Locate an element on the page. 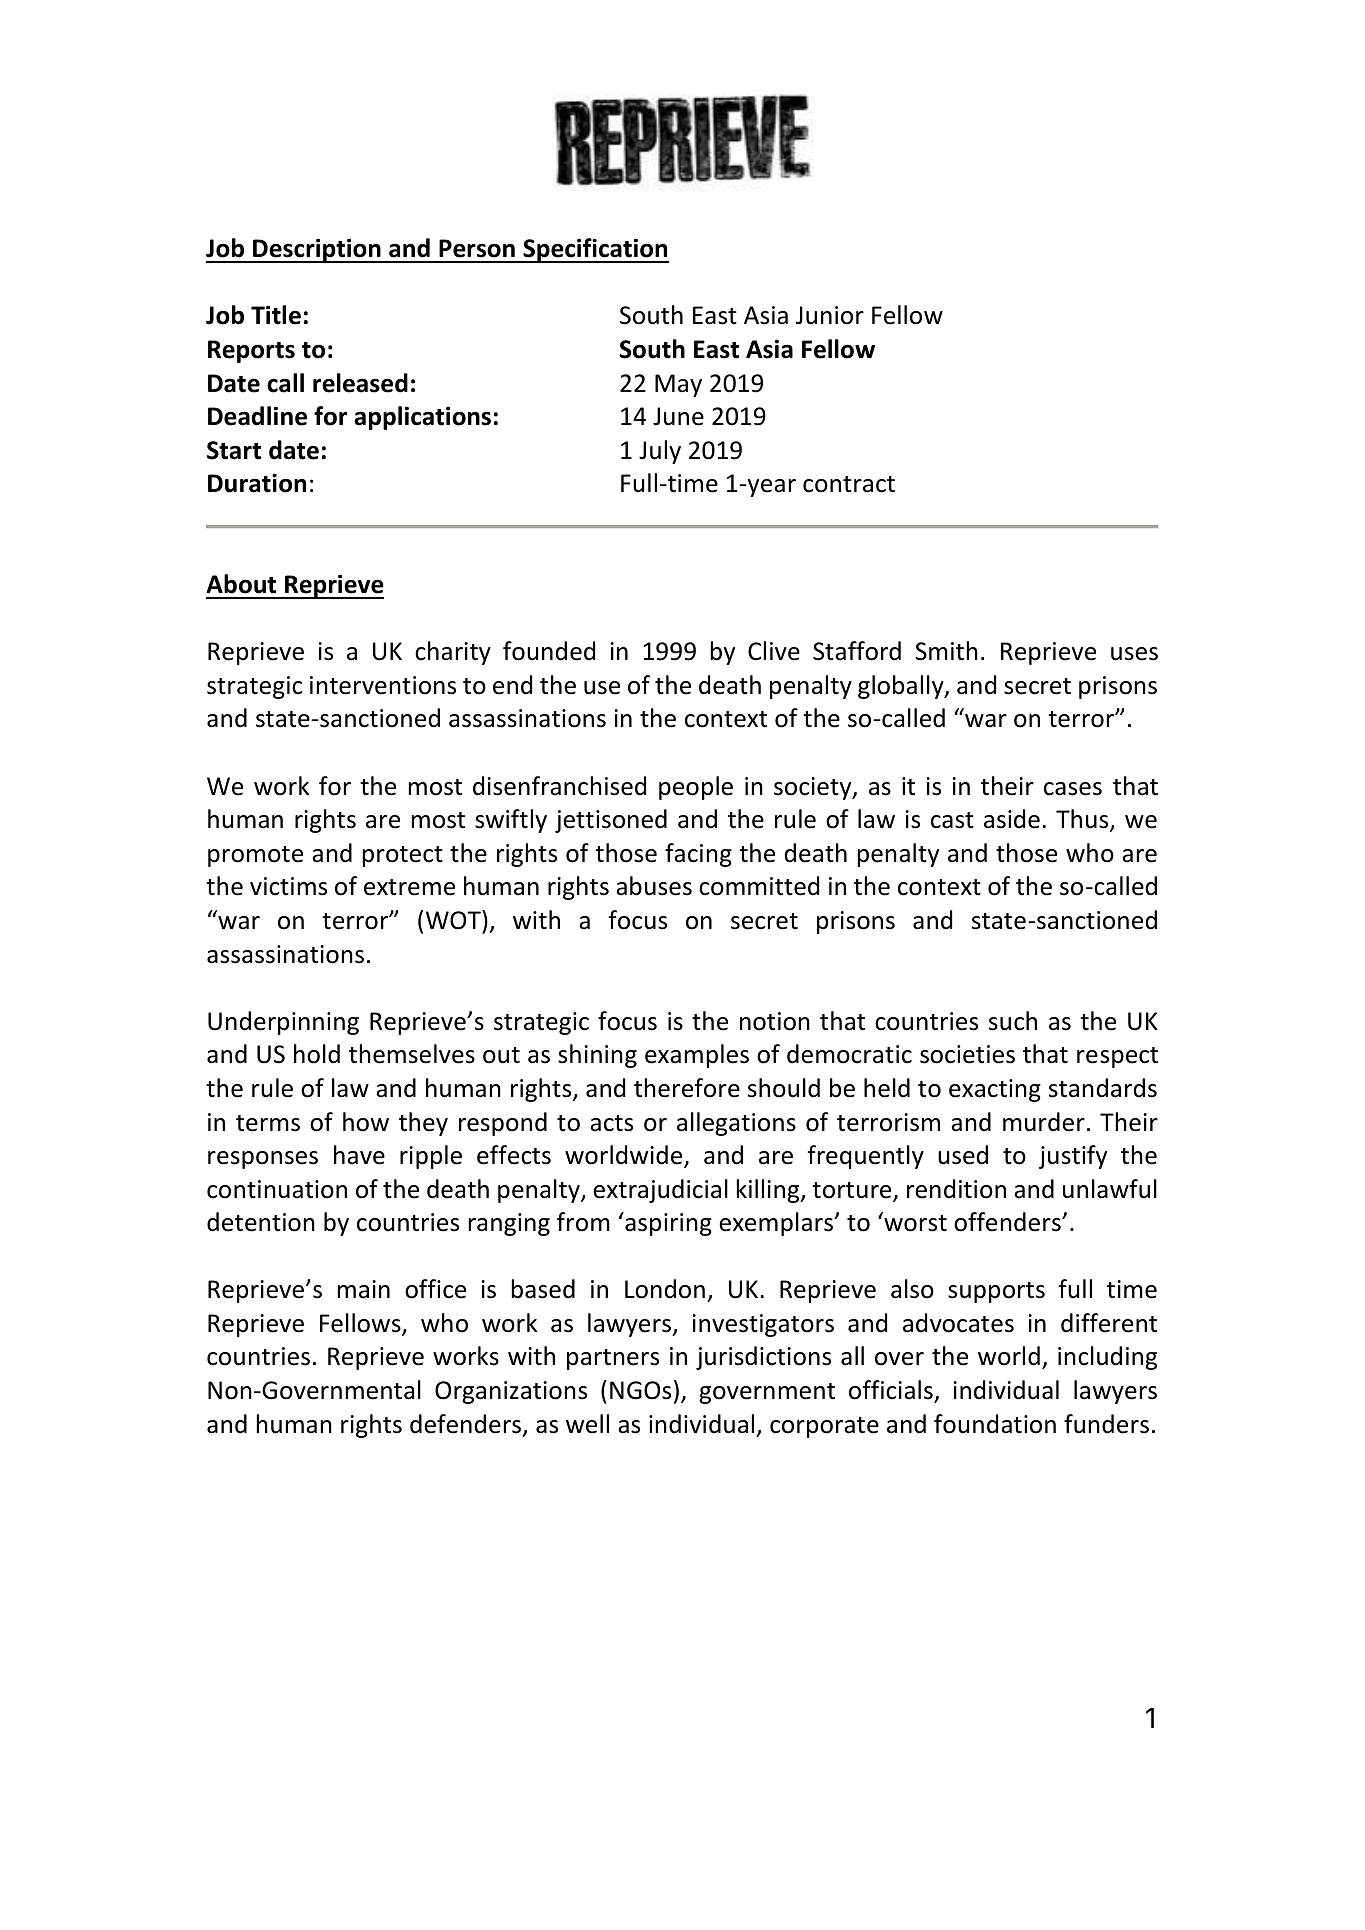  Smith is located at coordinates (946, 651).
